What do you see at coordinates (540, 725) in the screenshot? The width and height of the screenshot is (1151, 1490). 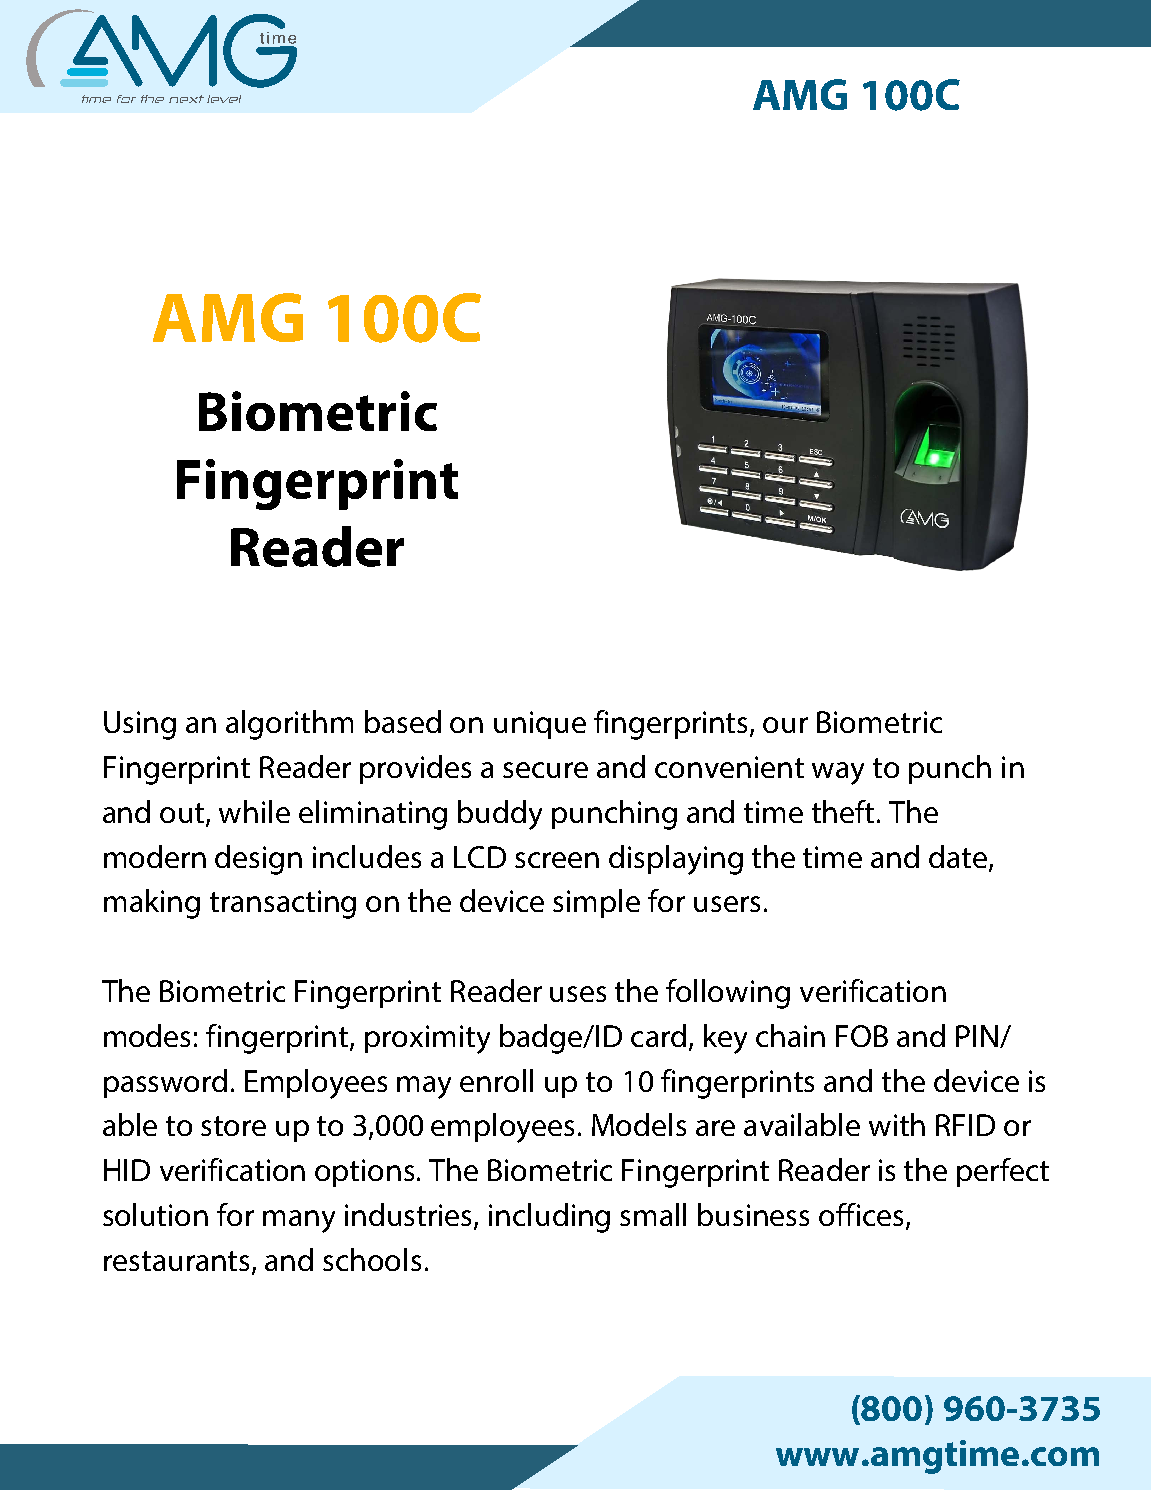 I see `unique` at bounding box center [540, 725].
